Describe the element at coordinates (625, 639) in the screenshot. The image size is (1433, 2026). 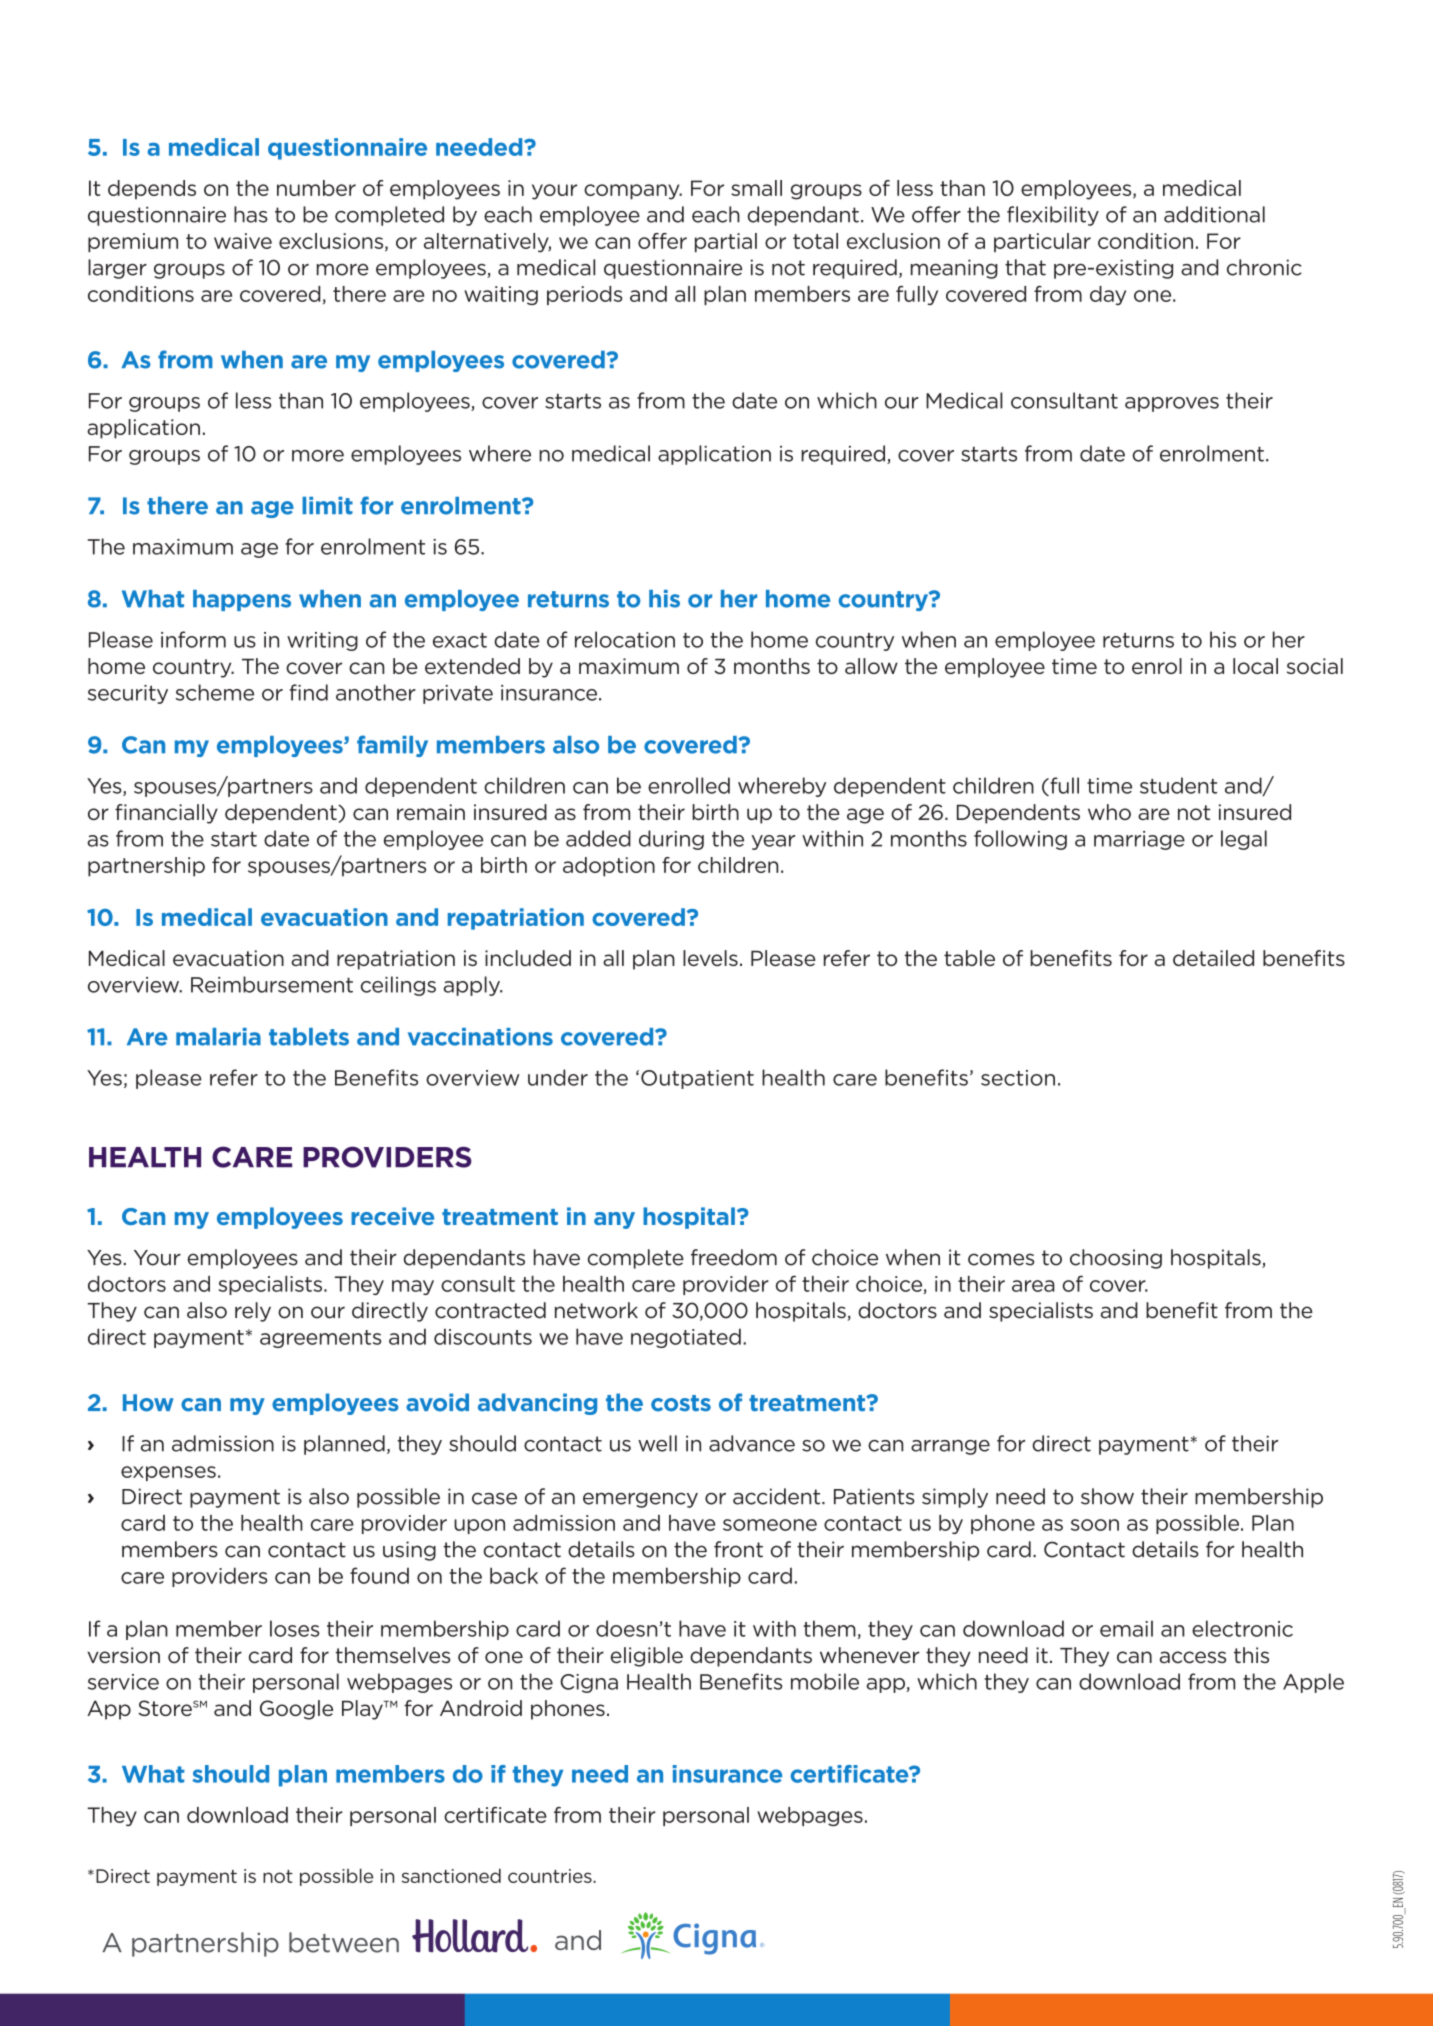
I see `relocation` at that location.
